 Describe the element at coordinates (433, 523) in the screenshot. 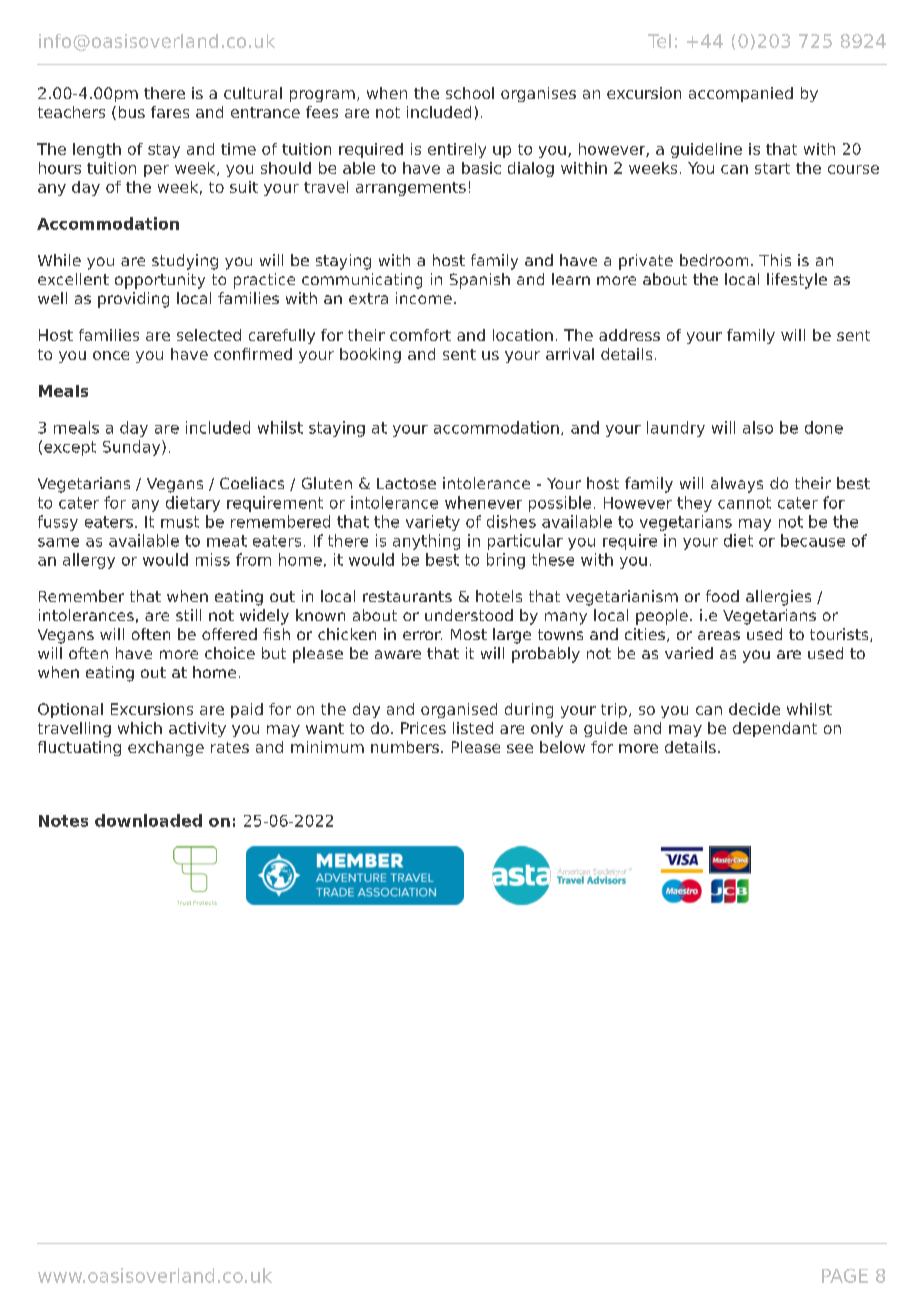

I see `variety` at that location.
